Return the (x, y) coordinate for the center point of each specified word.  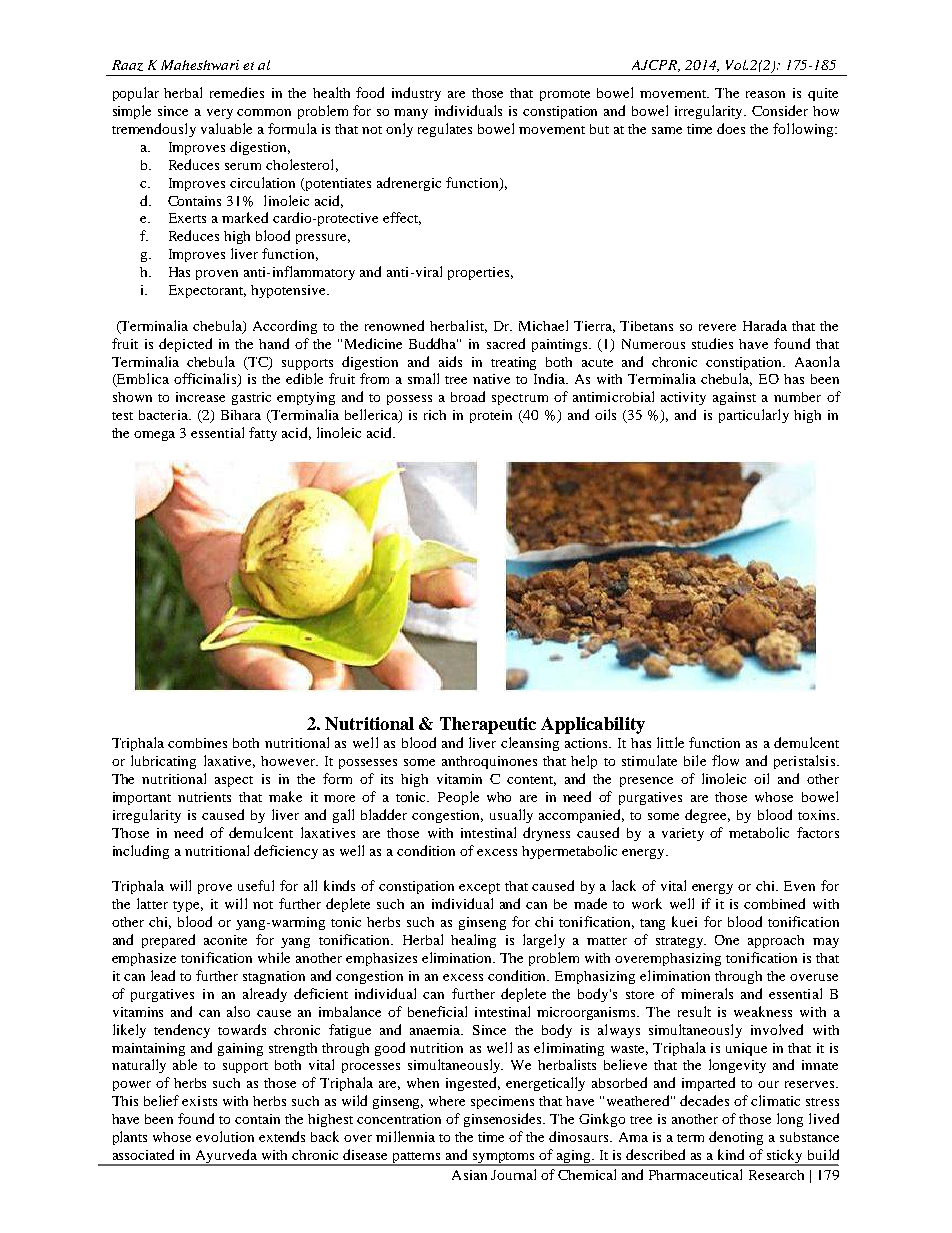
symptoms (504, 1159)
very (220, 114)
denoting (736, 1138)
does (731, 128)
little (670, 742)
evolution (225, 1136)
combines (197, 743)
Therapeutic (488, 725)
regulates (445, 130)
